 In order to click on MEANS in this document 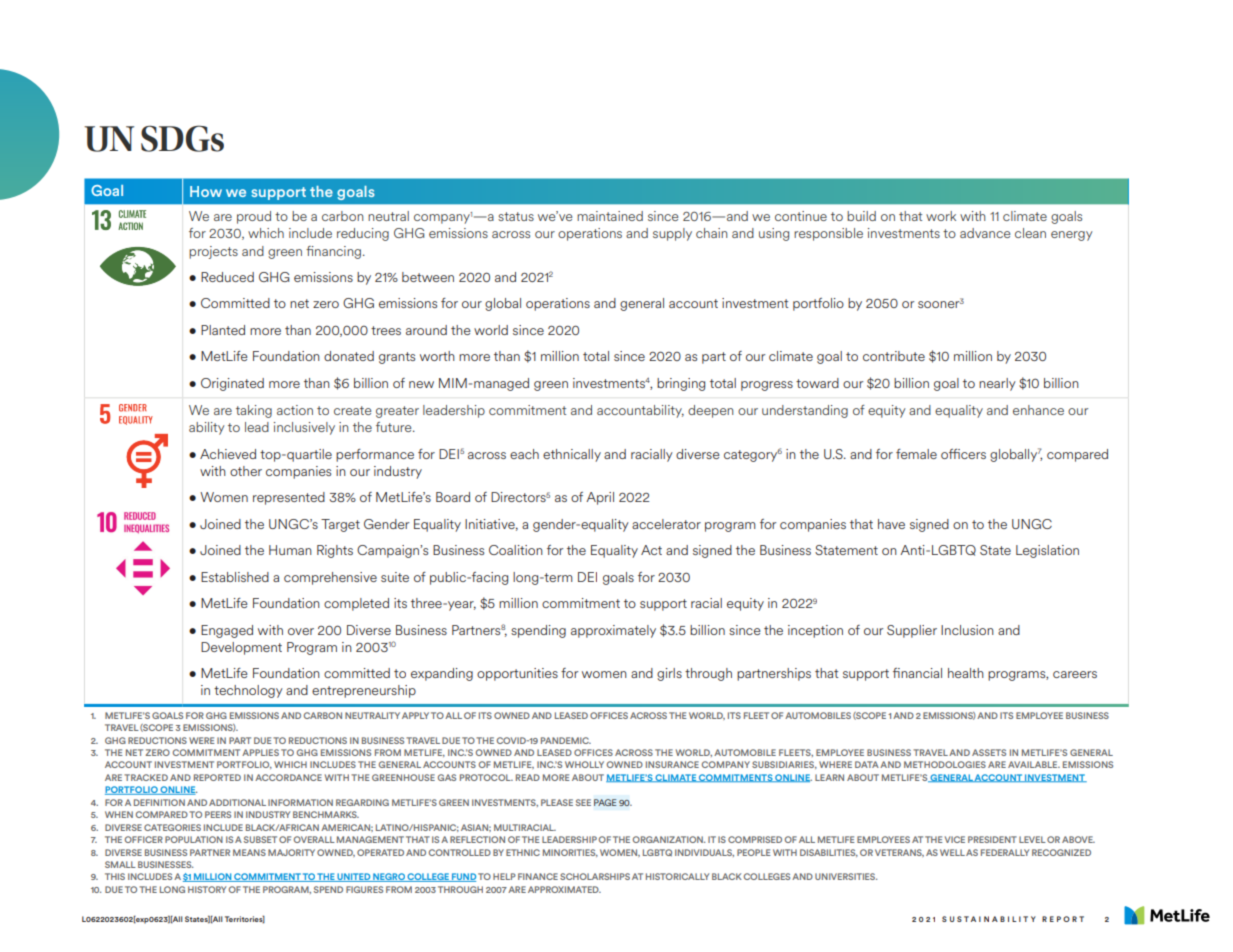, I will do `click(249, 852)`.
